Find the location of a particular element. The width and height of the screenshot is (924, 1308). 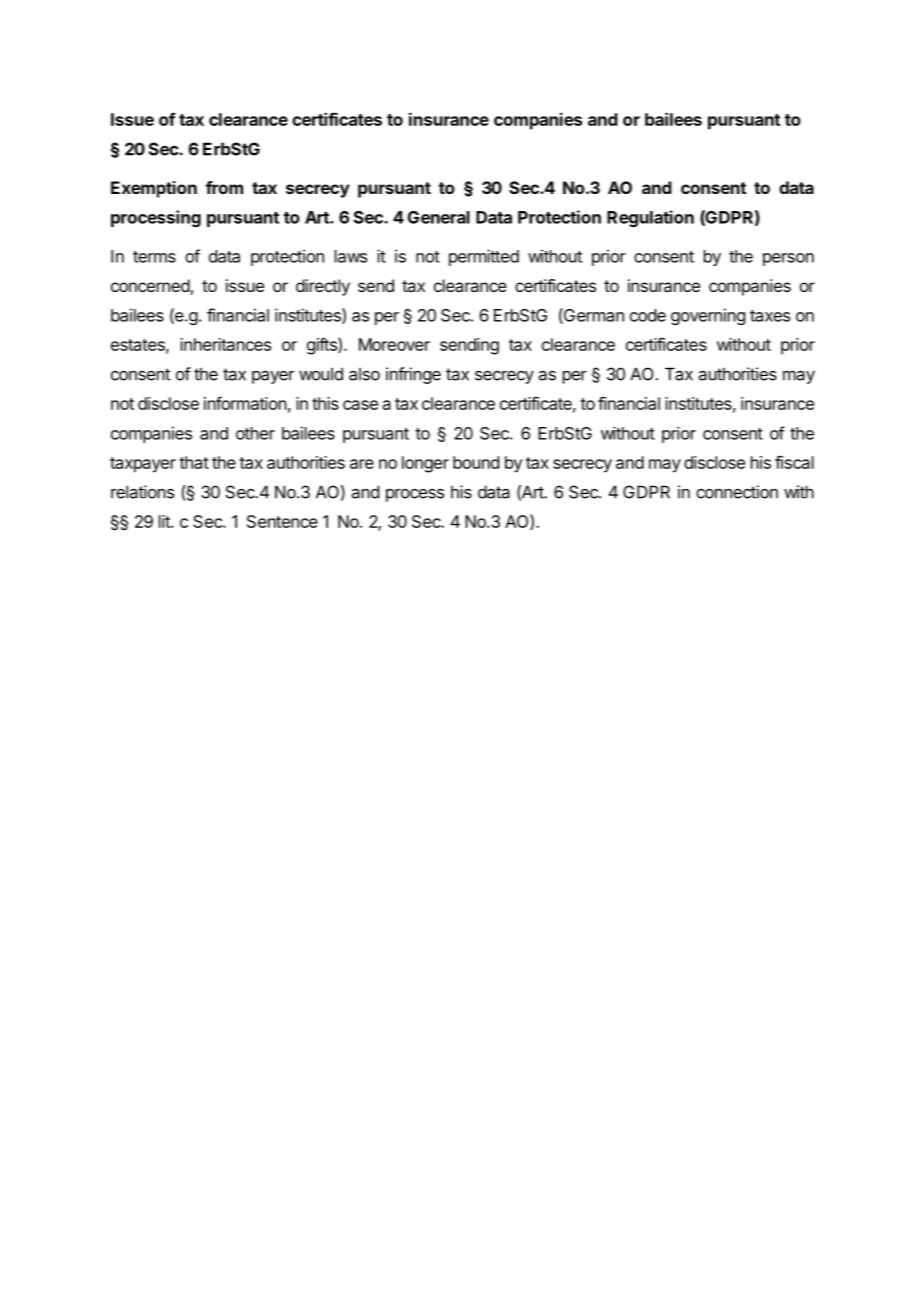

lit is located at coordinates (165, 521).
